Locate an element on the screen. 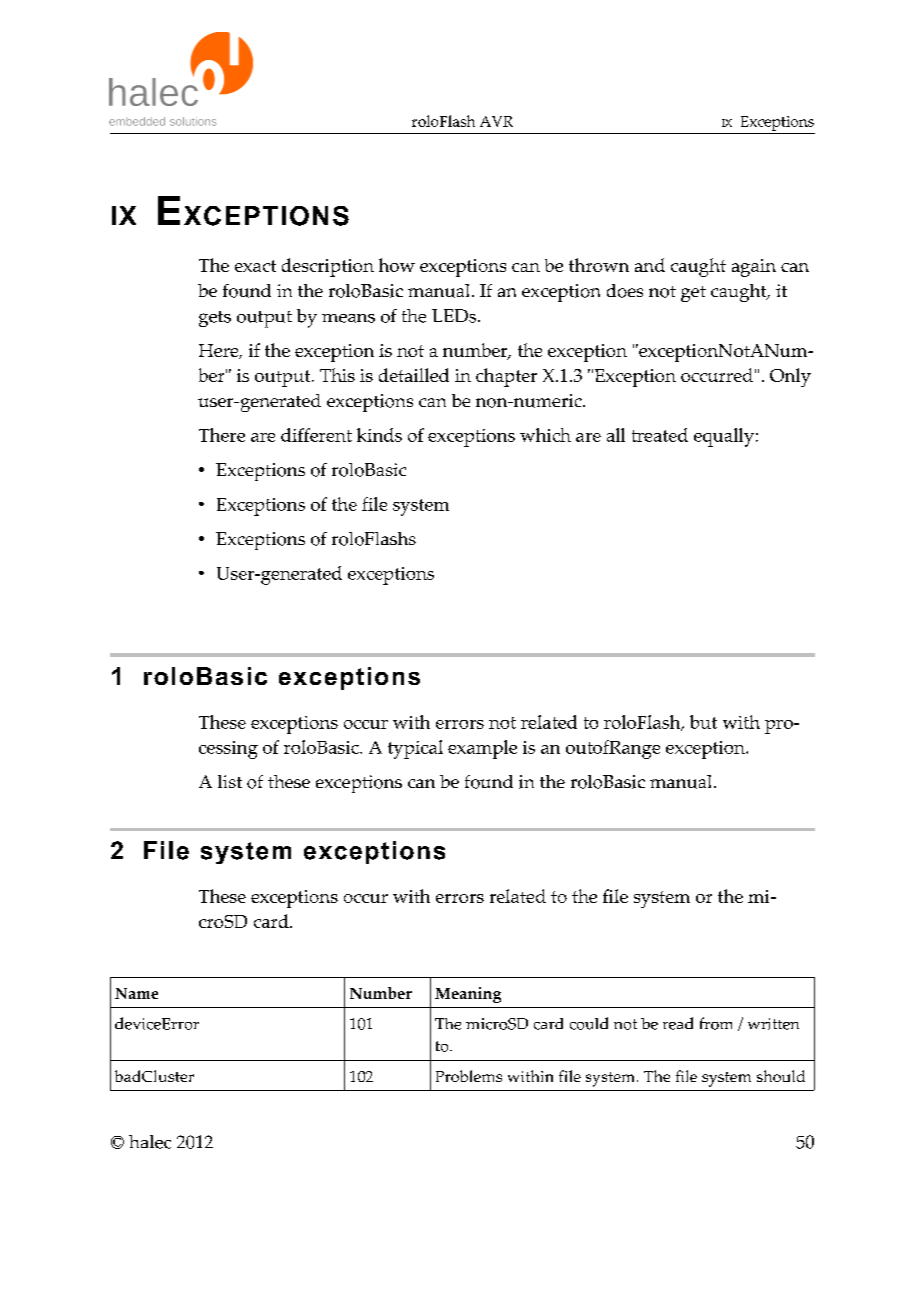 Image resolution: width=924 pixels, height=1308 pixels. exact is located at coordinates (255, 266).
